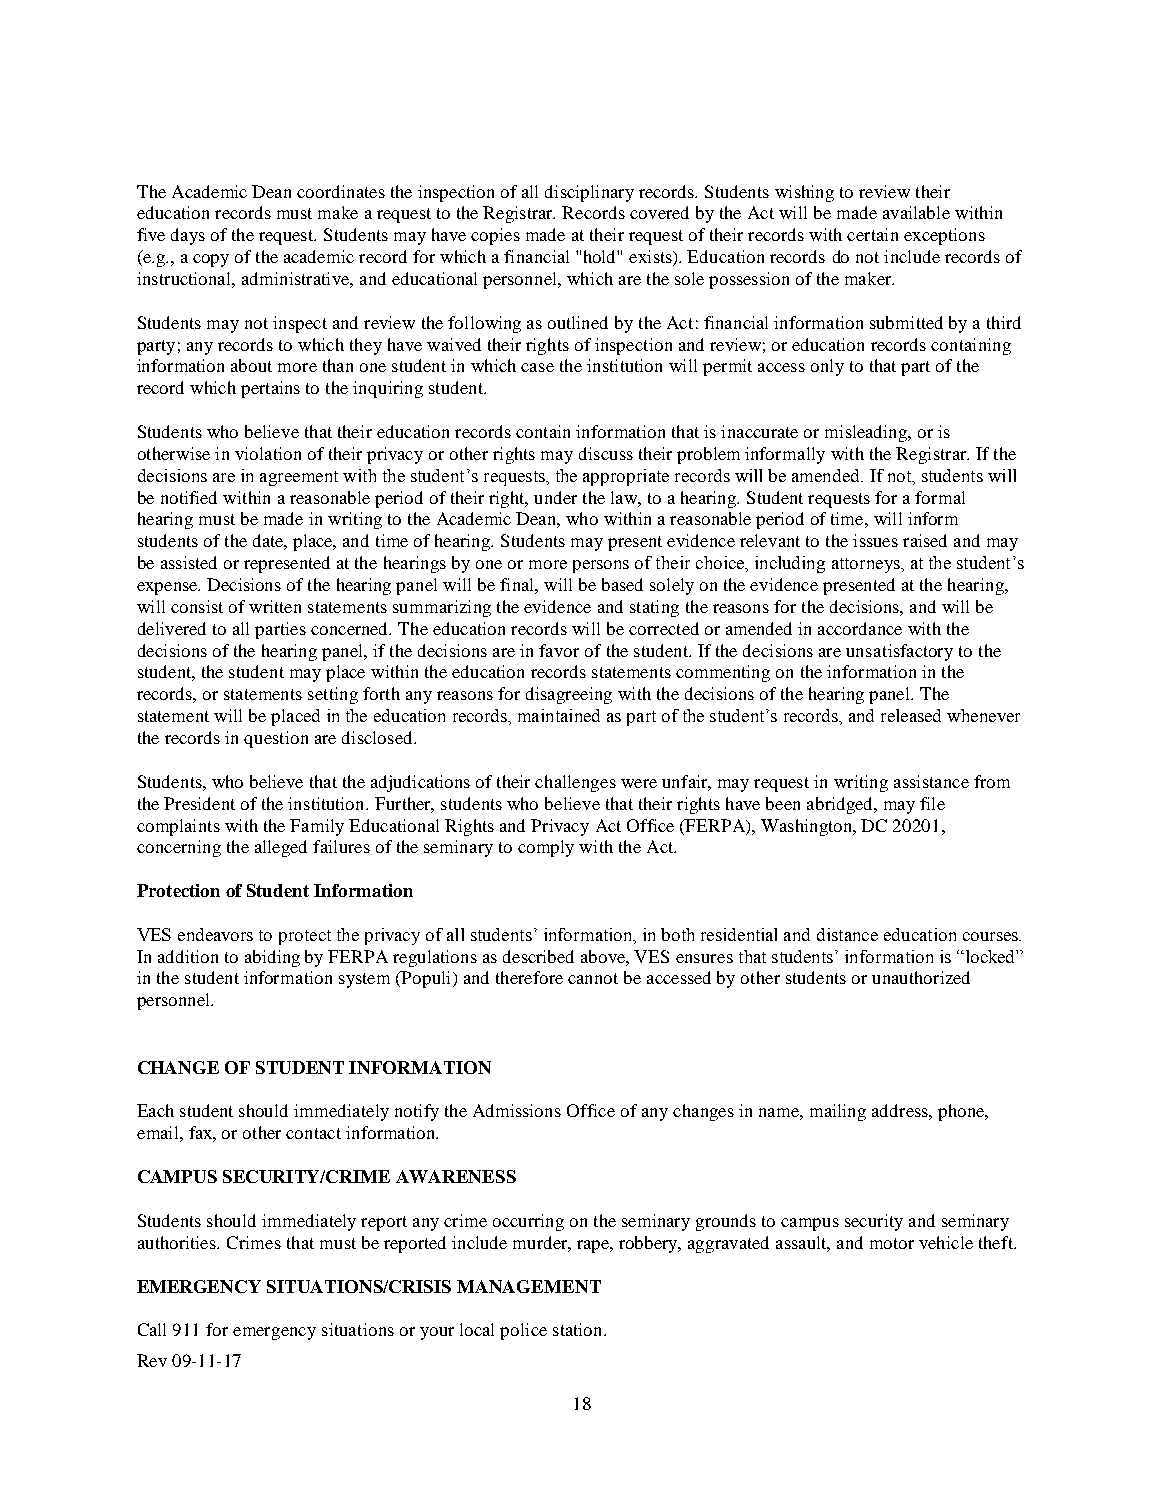 The width and height of the page is (1163, 1505). What do you see at coordinates (892, 1243) in the page?
I see `motor` at bounding box center [892, 1243].
